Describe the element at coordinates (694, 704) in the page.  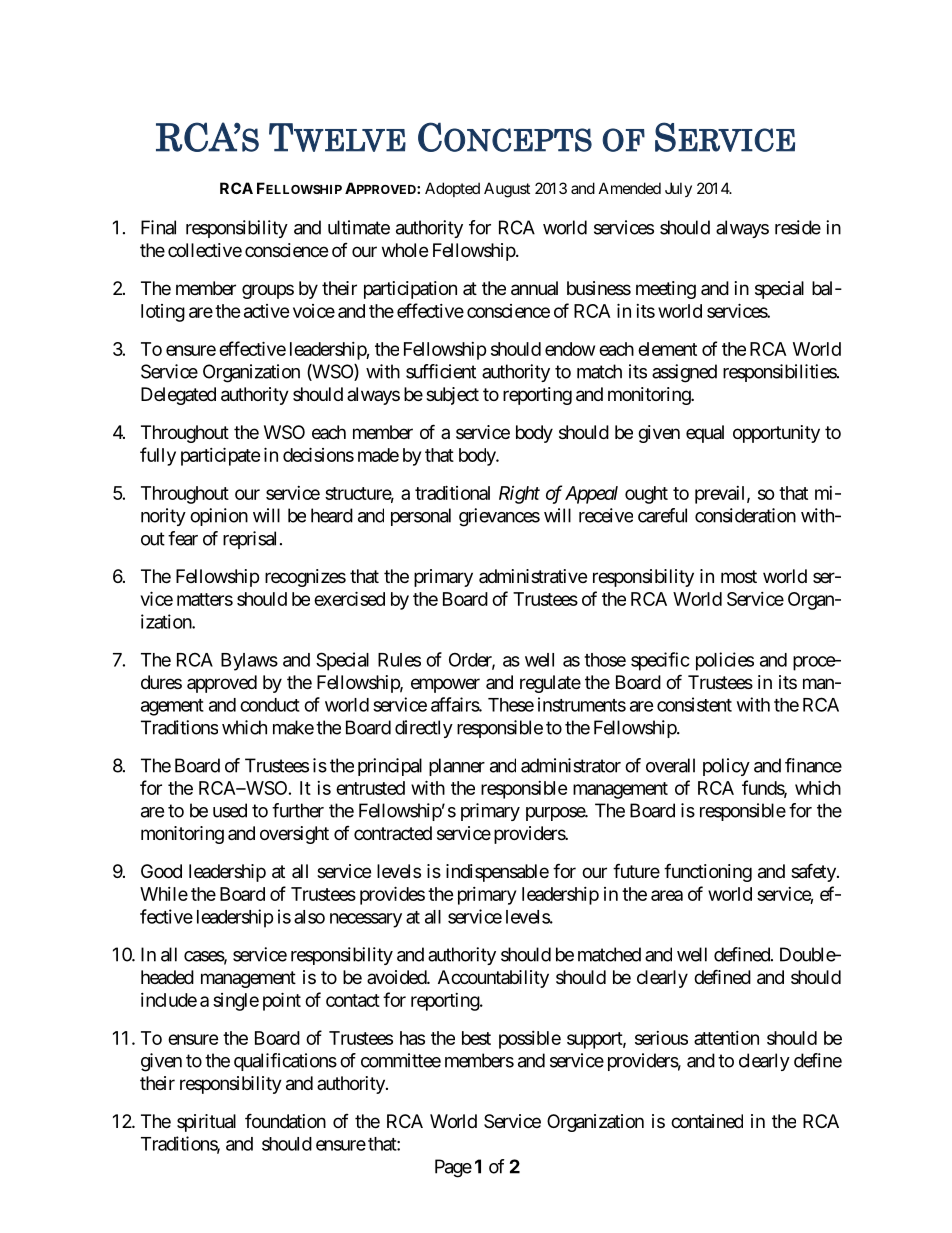
I see `consistent` at that location.
